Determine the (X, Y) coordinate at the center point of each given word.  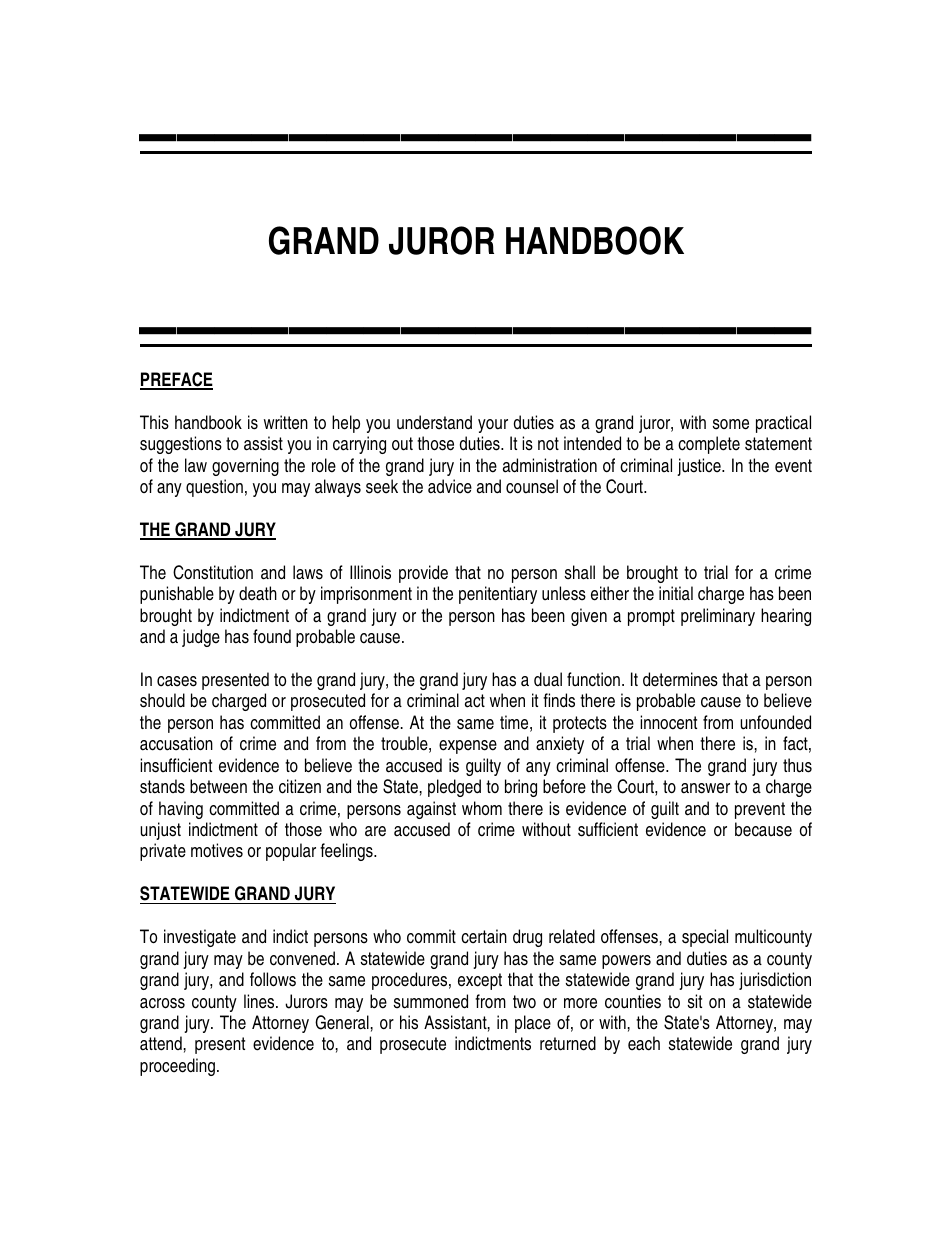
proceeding (177, 1067)
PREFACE (176, 380)
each (644, 1043)
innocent (668, 722)
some (730, 424)
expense (468, 747)
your (493, 426)
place (533, 1024)
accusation (176, 743)
